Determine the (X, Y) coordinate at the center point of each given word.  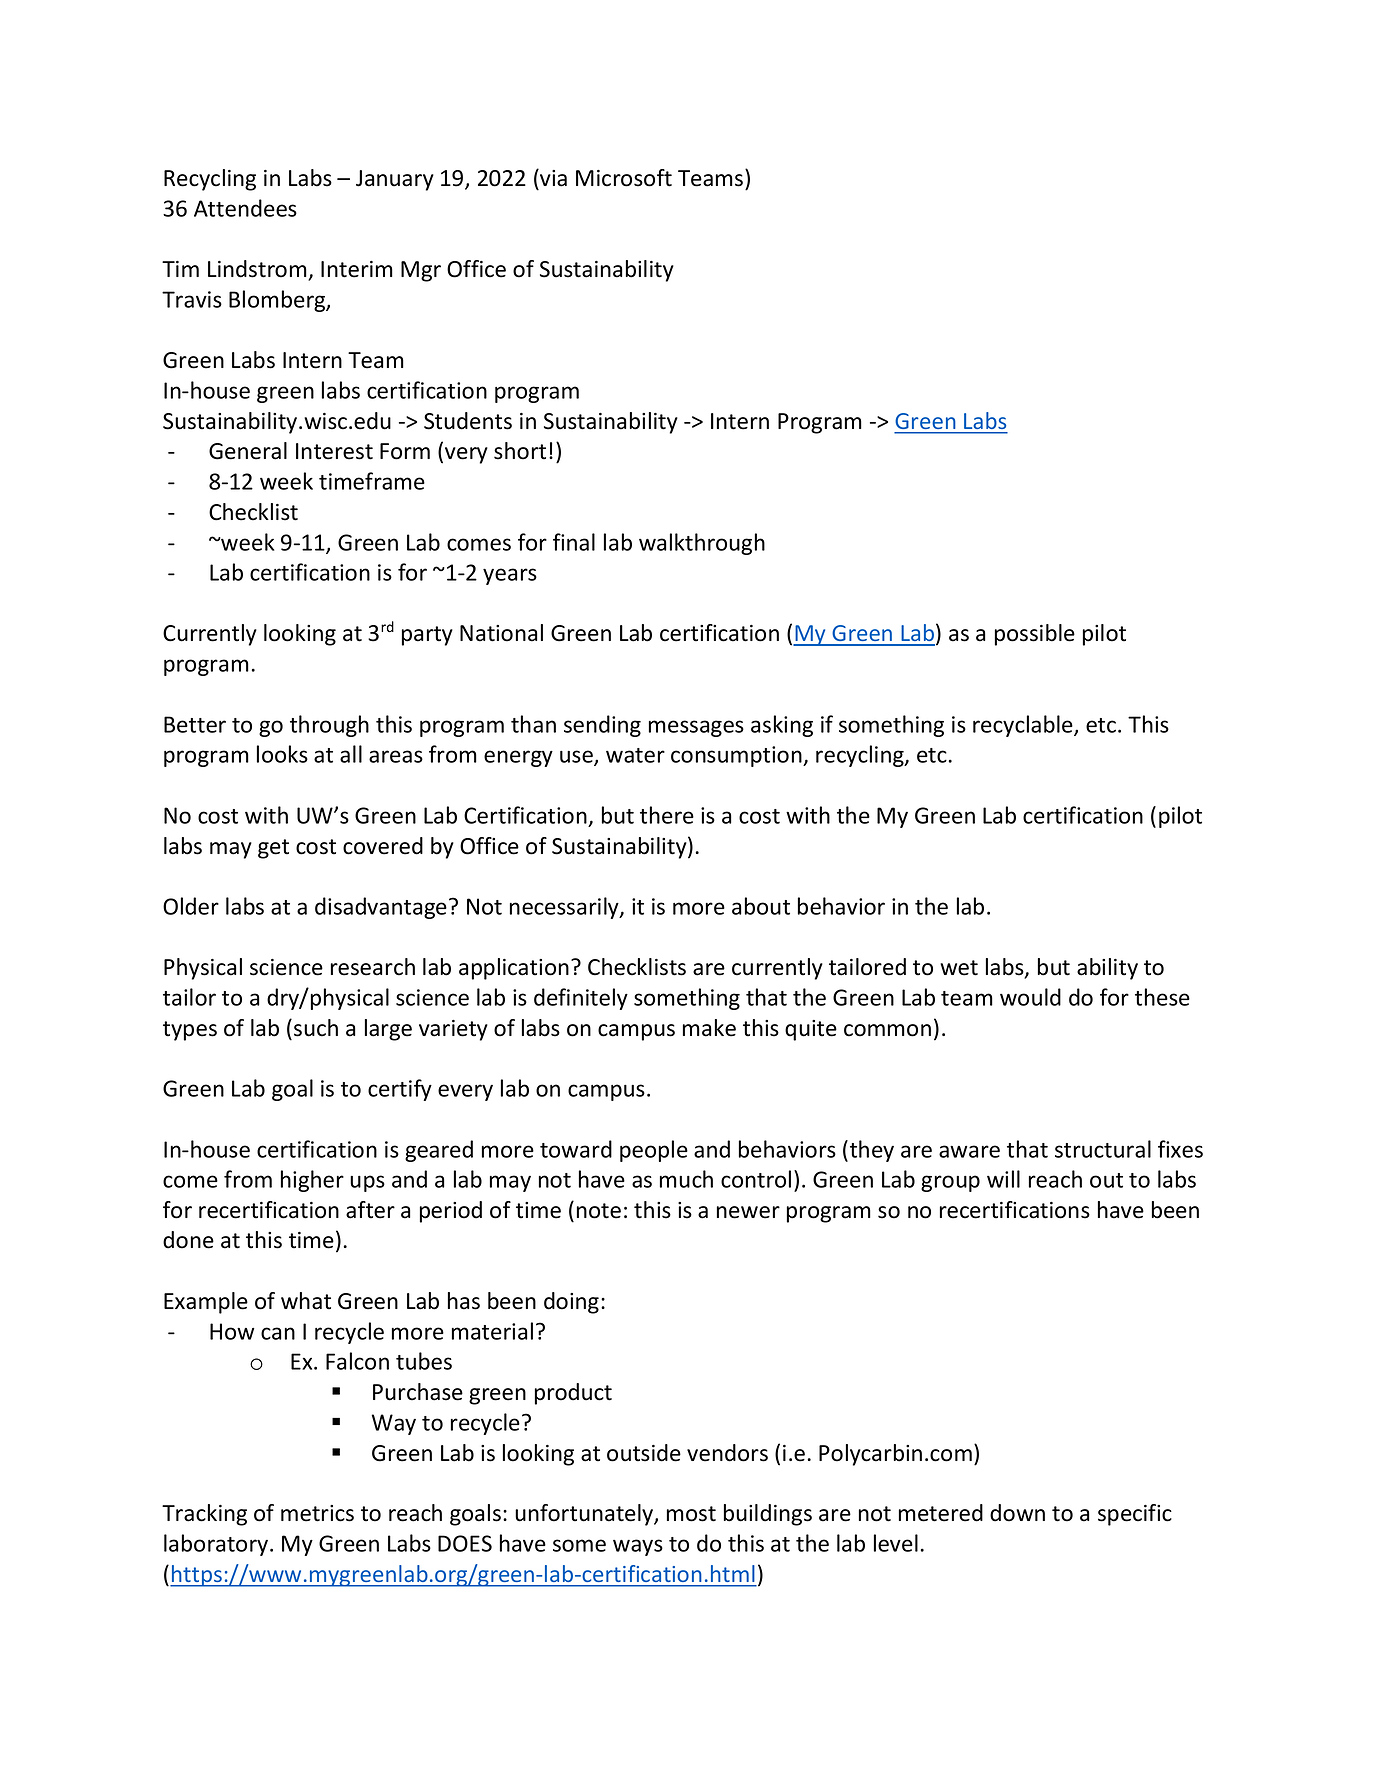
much (686, 1179)
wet (959, 968)
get (273, 849)
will (1003, 1179)
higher (312, 1181)
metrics (317, 1513)
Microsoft (624, 178)
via (552, 178)
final (574, 542)
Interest (334, 451)
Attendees (245, 208)
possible (1035, 635)
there (667, 815)
